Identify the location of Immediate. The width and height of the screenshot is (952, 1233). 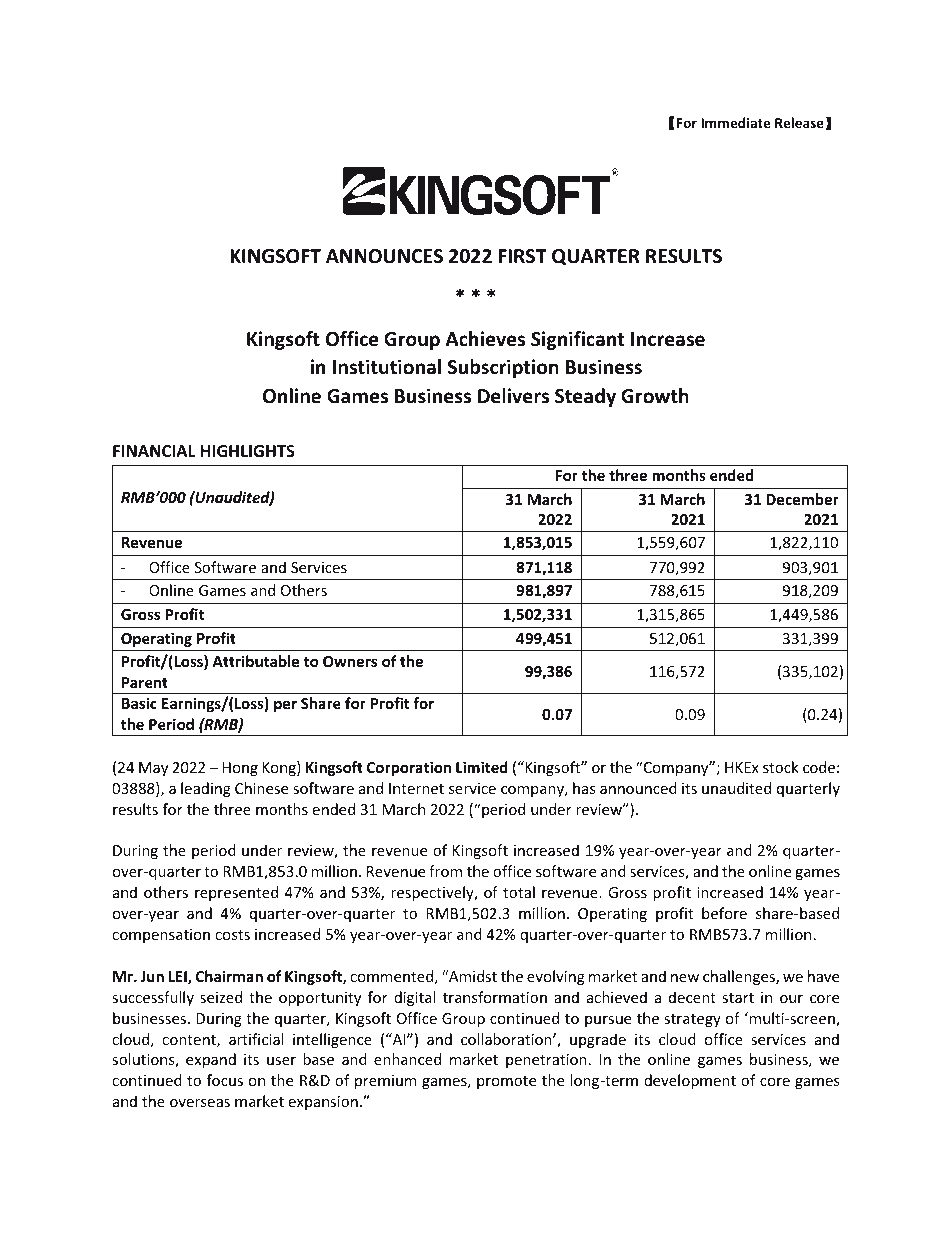
(735, 122).
